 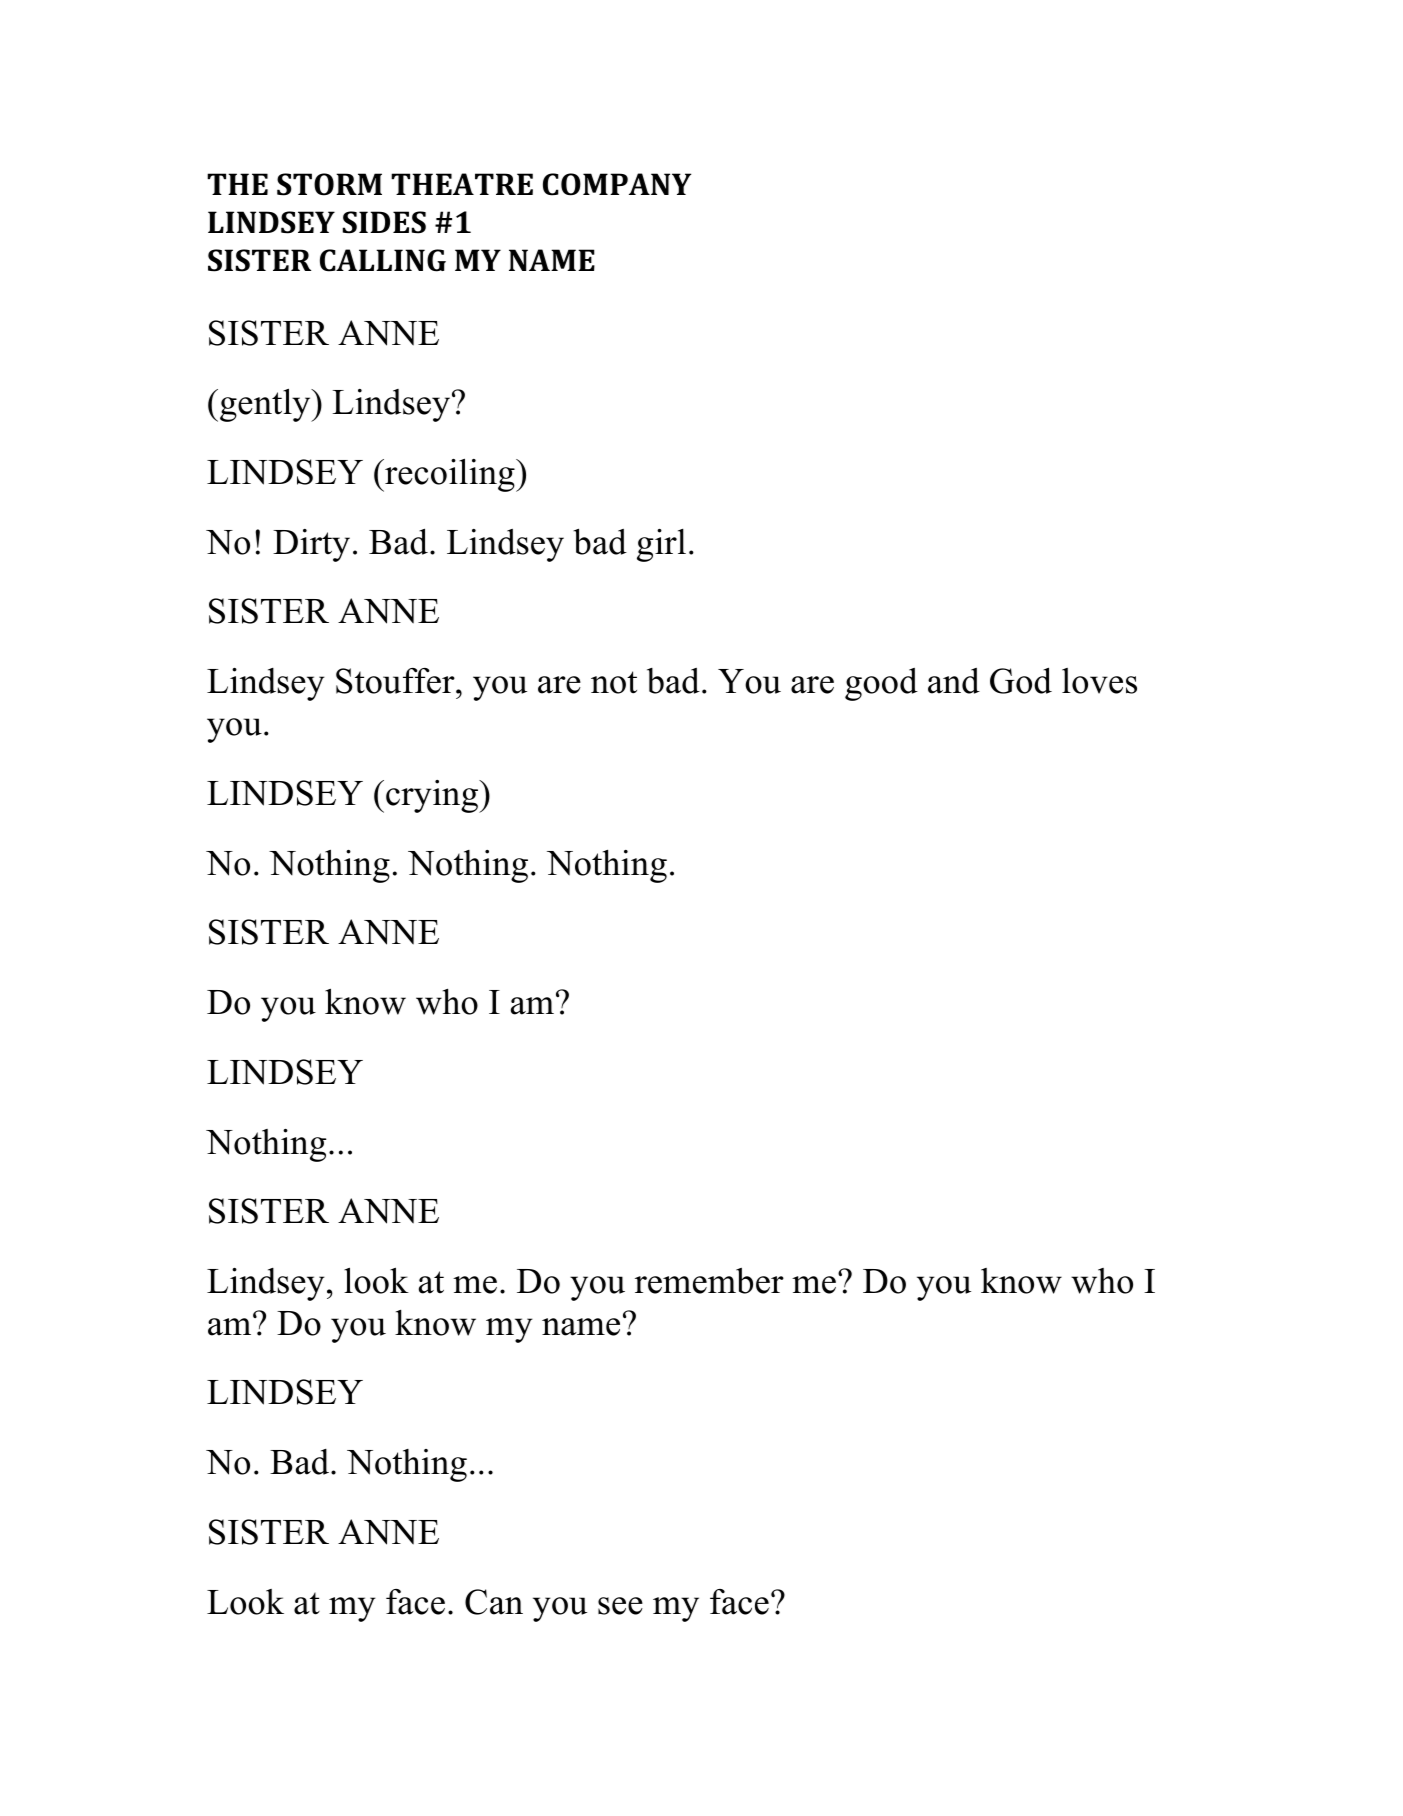 What do you see at coordinates (661, 545) in the screenshot?
I see `girl` at bounding box center [661, 545].
